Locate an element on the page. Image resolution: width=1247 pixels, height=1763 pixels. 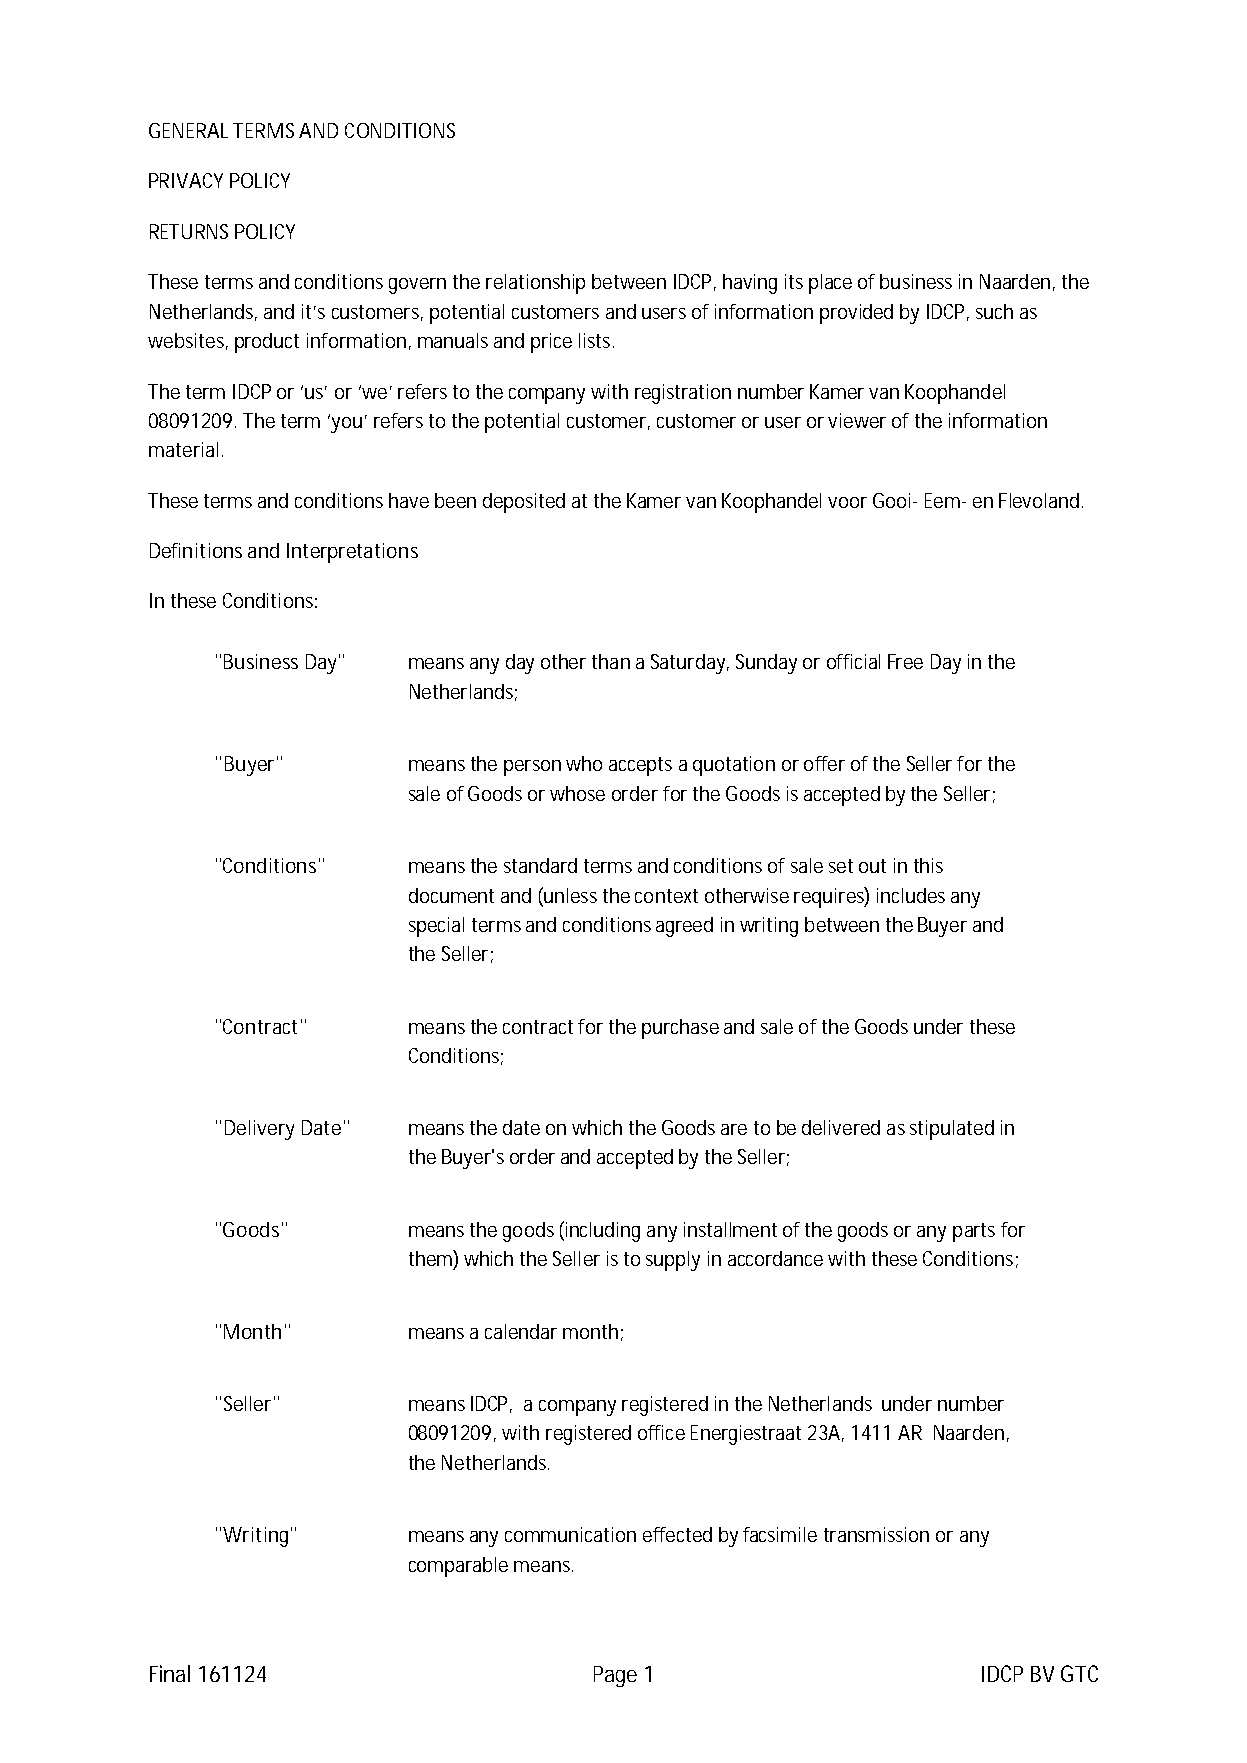
transmission is located at coordinates (876, 1534).
